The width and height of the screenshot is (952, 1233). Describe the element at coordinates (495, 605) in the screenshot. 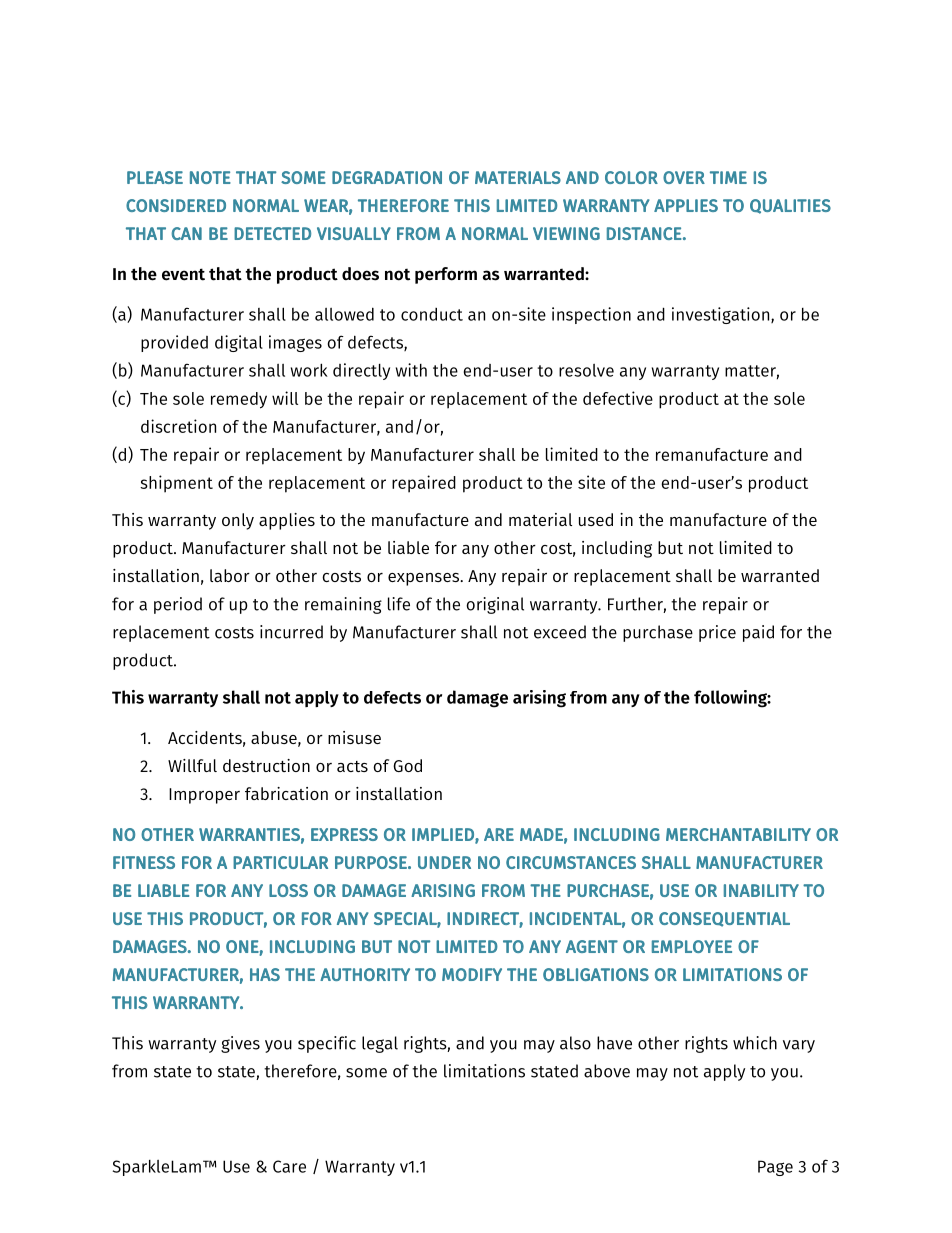

I see `original` at that location.
